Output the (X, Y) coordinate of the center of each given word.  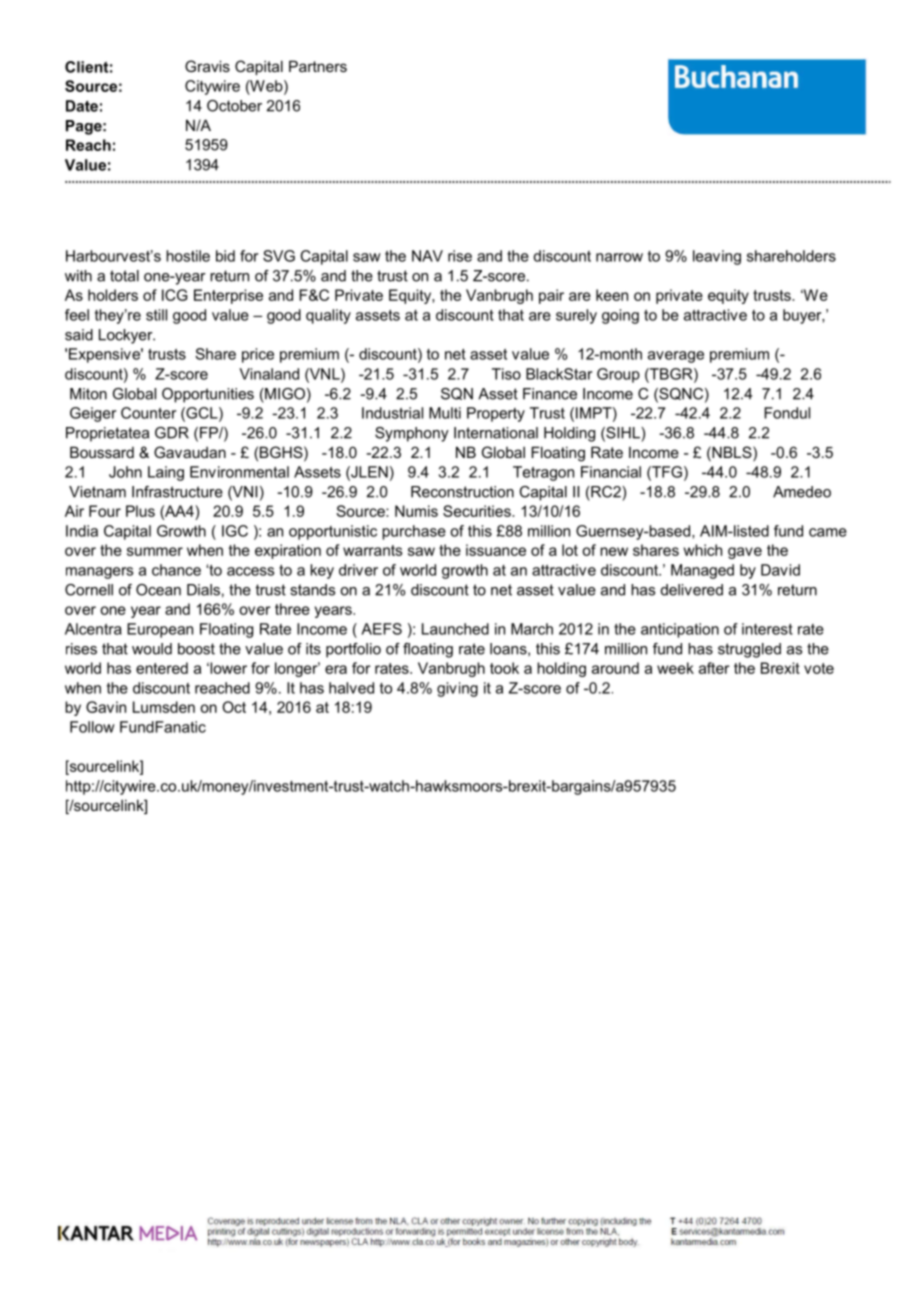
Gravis (207, 66)
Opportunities (208, 395)
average (676, 357)
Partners (318, 66)
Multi (445, 413)
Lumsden (164, 707)
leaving (717, 257)
